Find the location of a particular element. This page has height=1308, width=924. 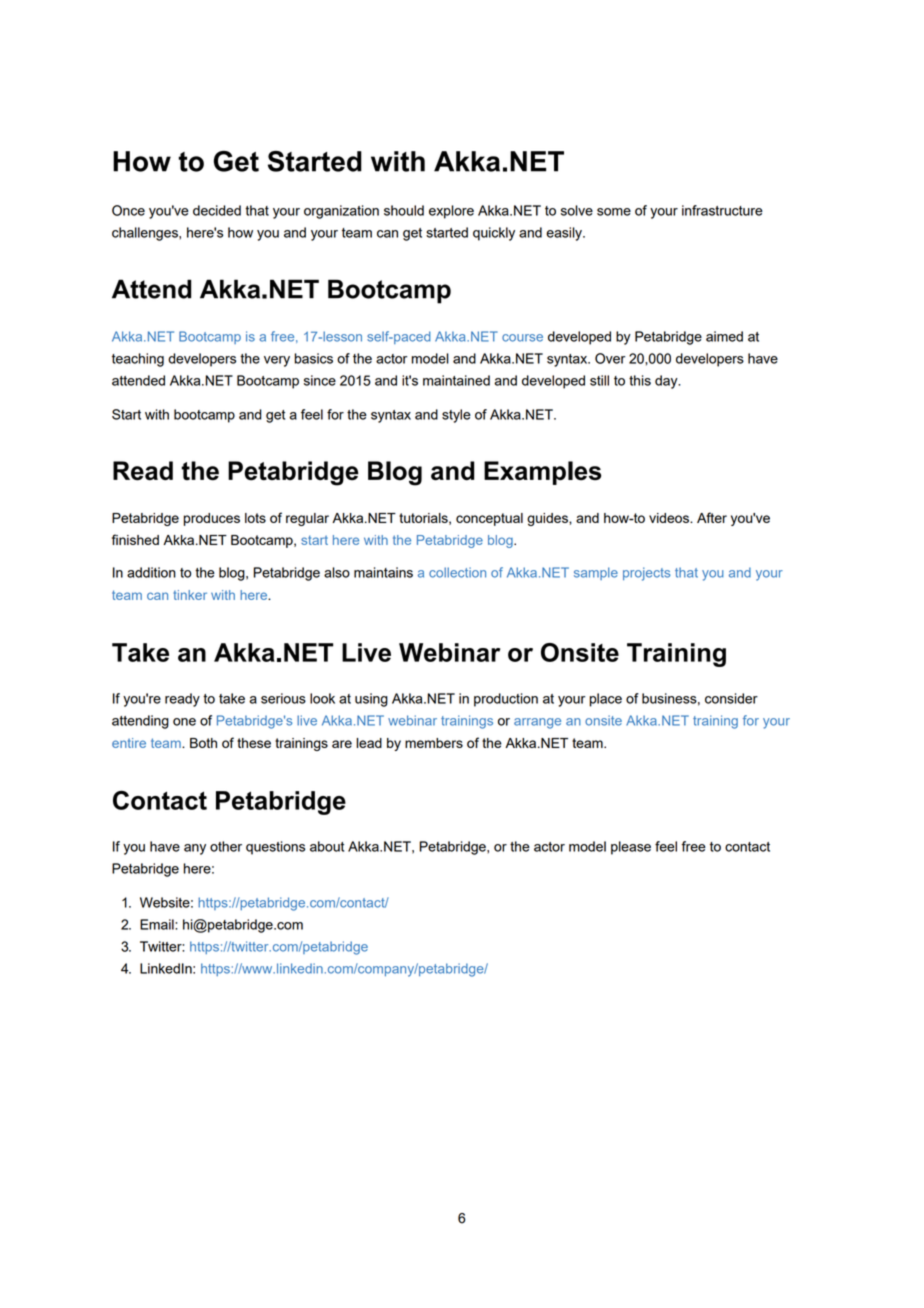

collection is located at coordinates (457, 572).
